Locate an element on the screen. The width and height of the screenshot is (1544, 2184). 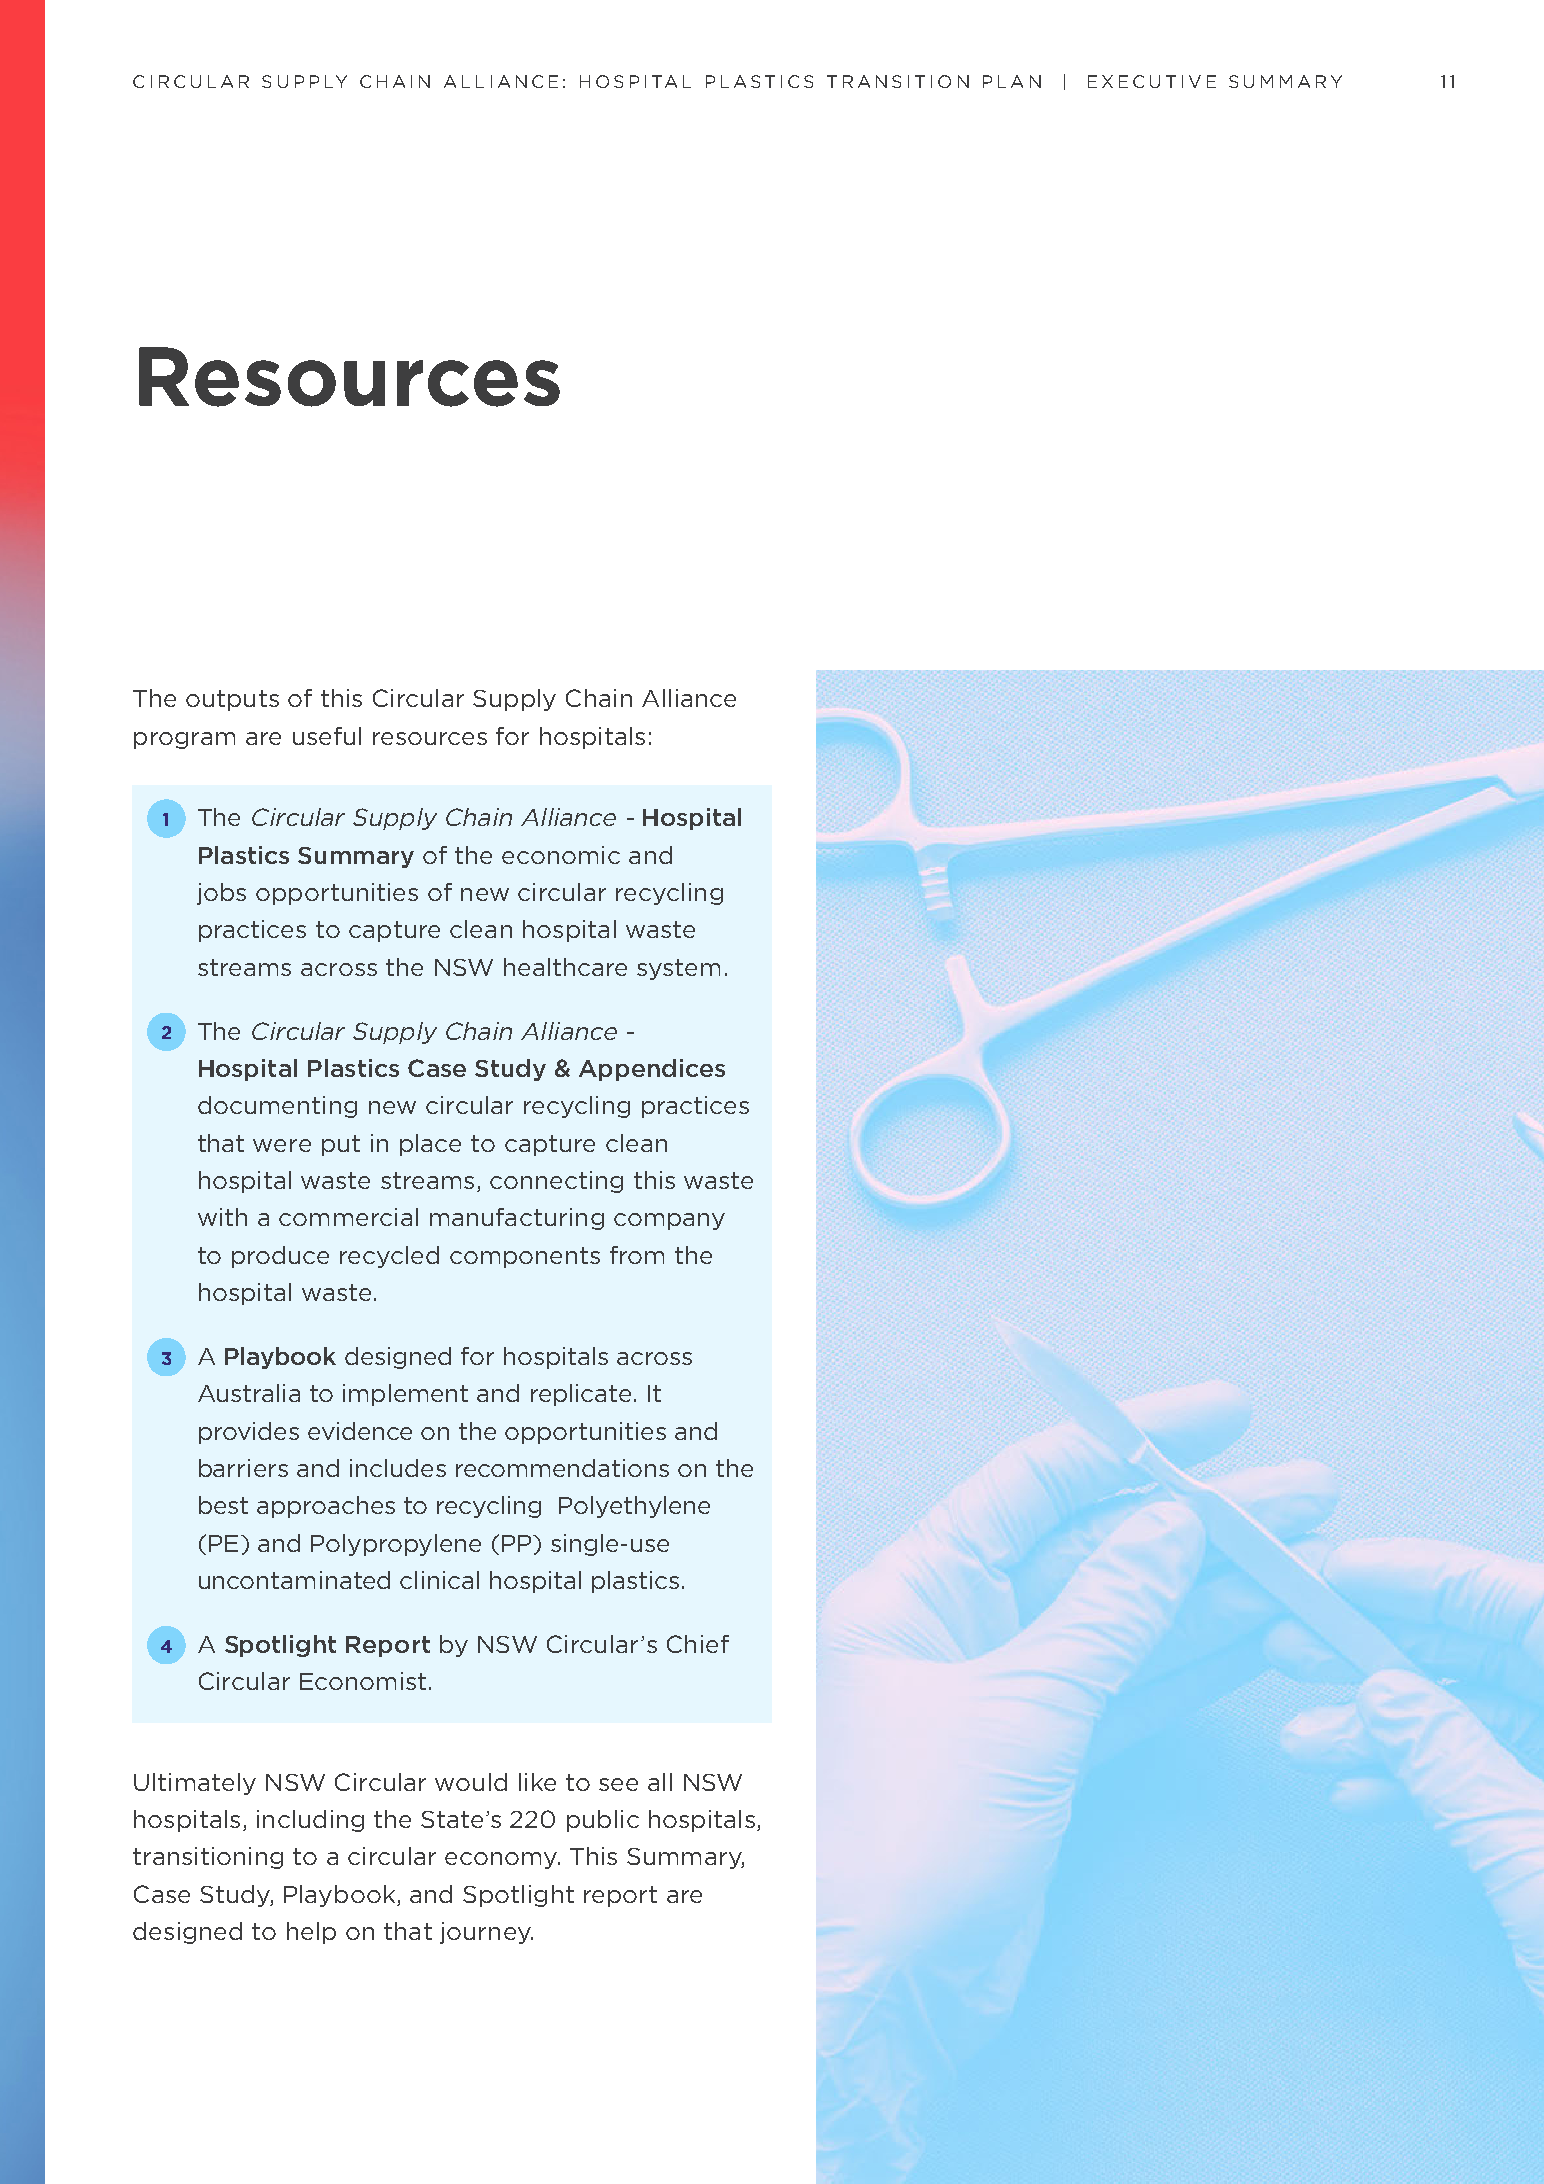
documenting is located at coordinates (277, 1107).
